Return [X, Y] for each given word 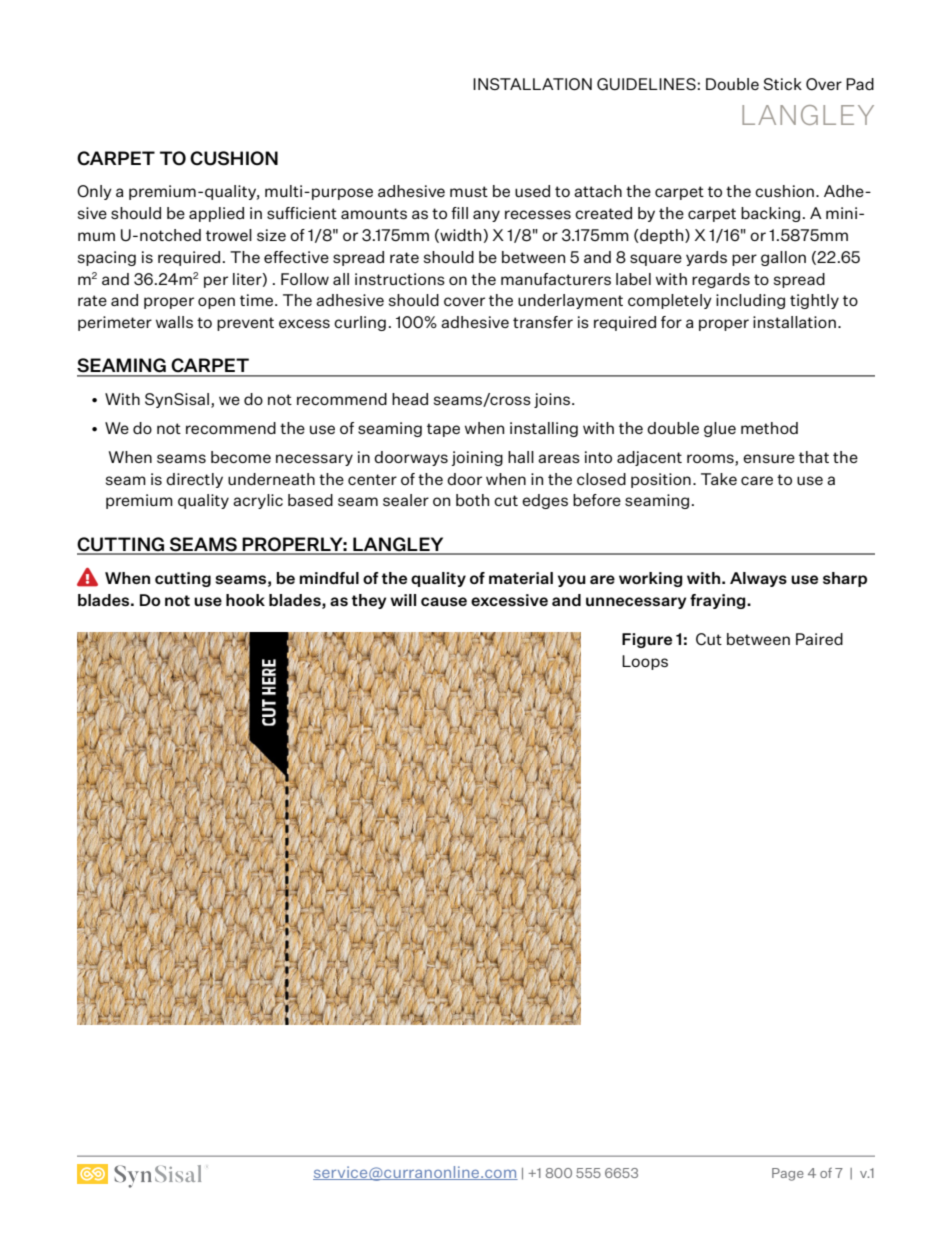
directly [194, 480]
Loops [645, 662]
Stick [783, 84]
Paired [819, 639]
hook [245, 600]
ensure [769, 458]
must [469, 191]
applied [216, 214]
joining [477, 458]
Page [788, 1174]
